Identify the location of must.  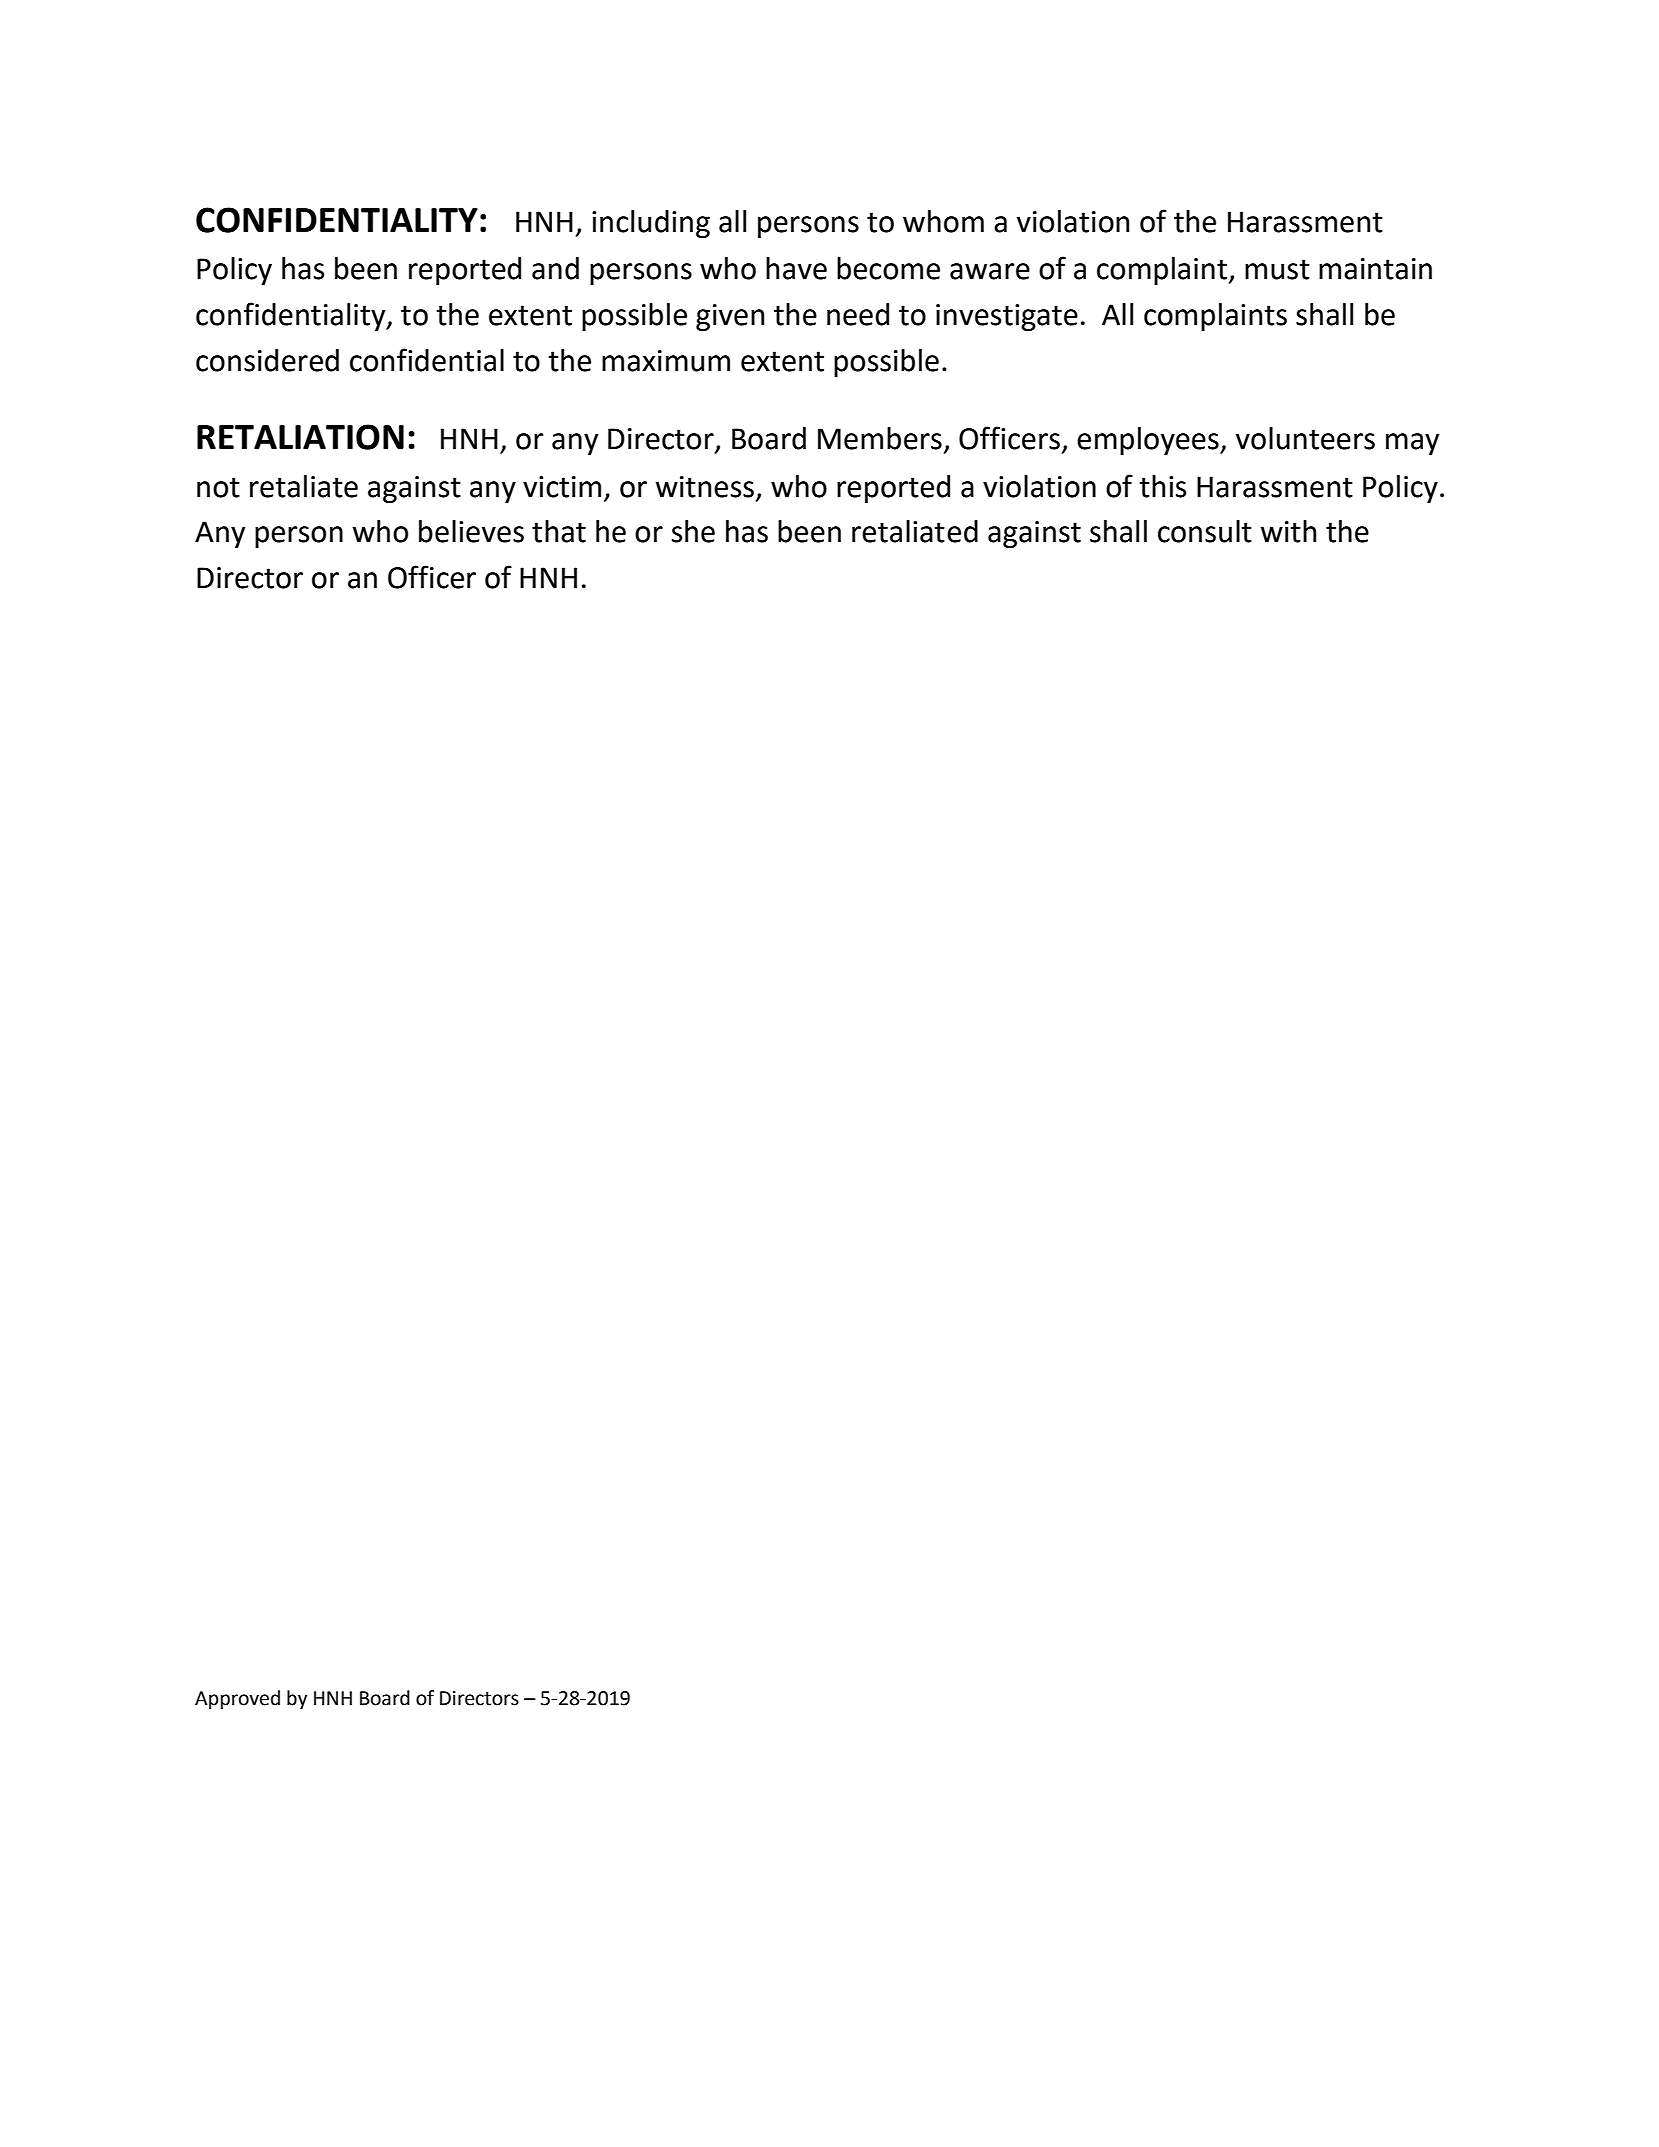
(1277, 269).
